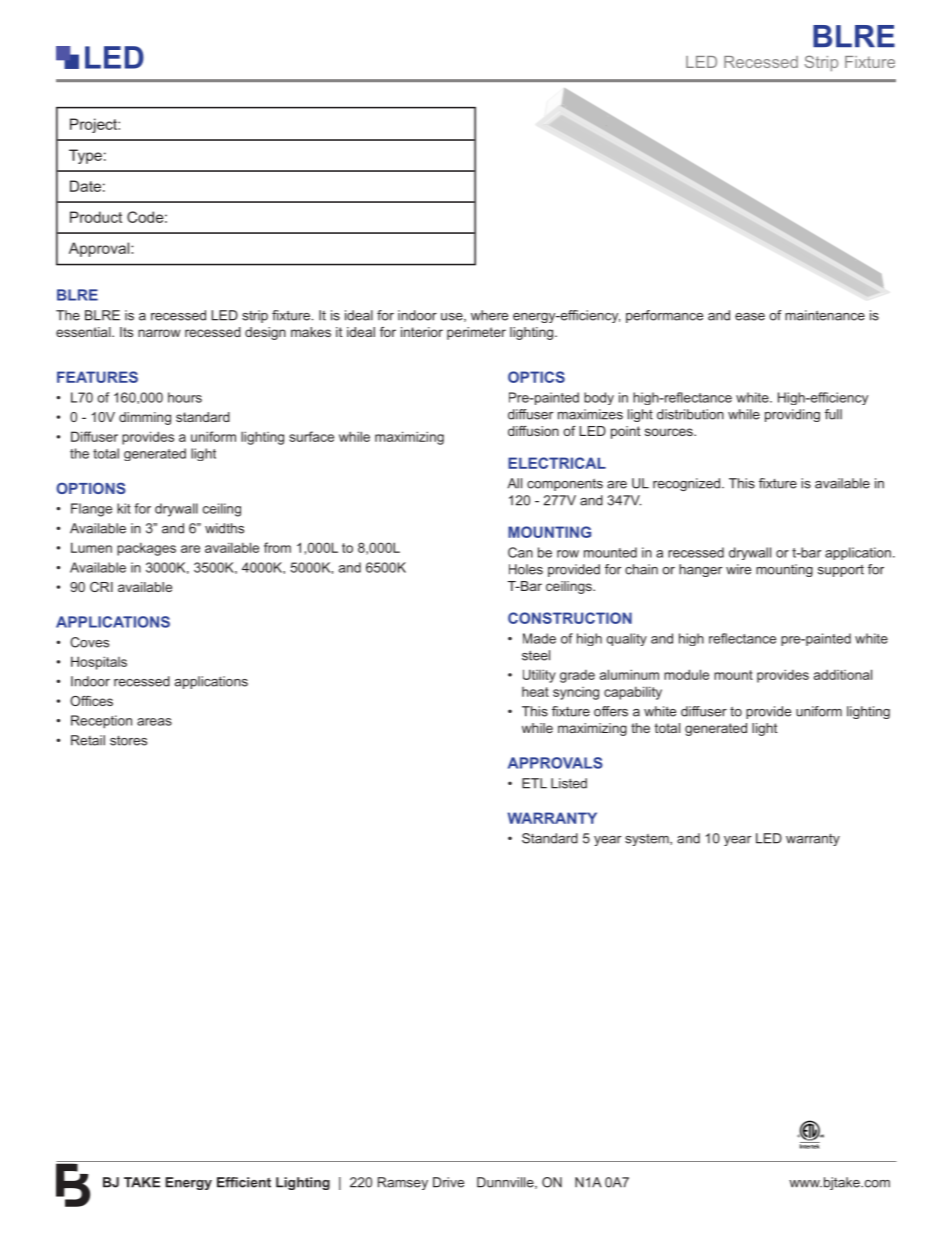  Describe the element at coordinates (128, 741) in the image. I see `stores` at that location.
